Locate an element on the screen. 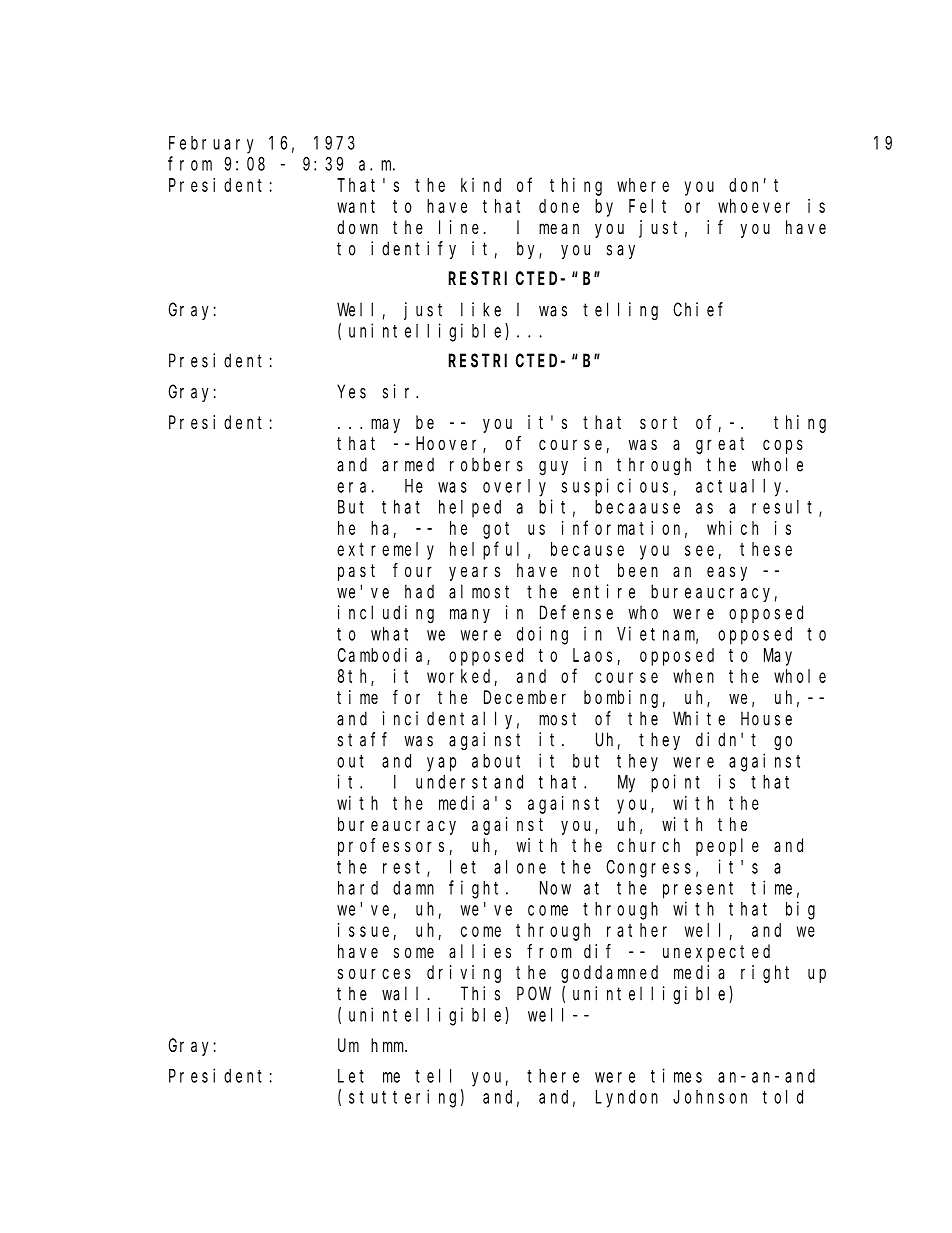 This screenshot has width=952, height=1233. Lyndon is located at coordinates (627, 1099).
